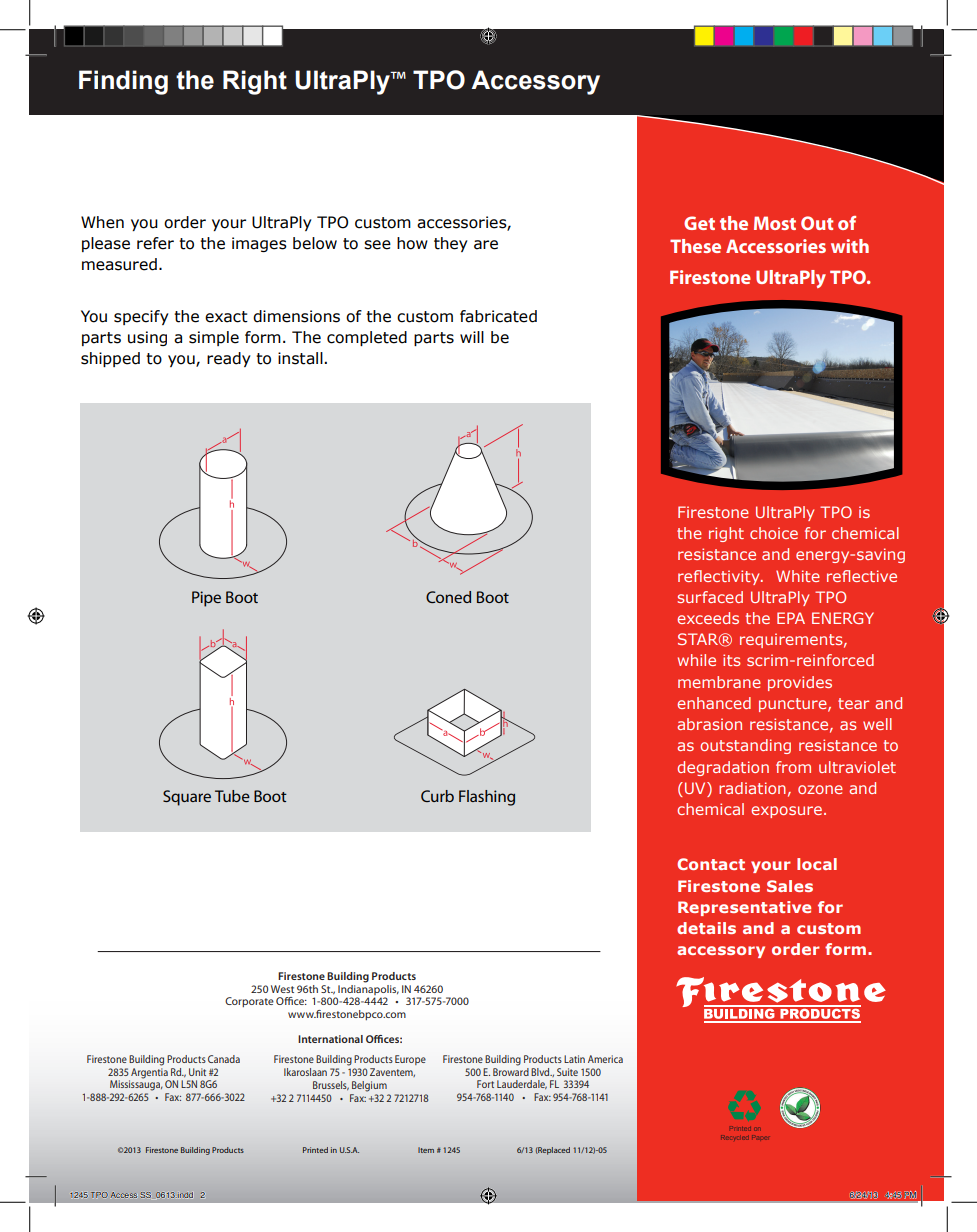 The width and height of the document is (977, 1232). What do you see at coordinates (451, 244) in the document?
I see `they` at bounding box center [451, 244].
